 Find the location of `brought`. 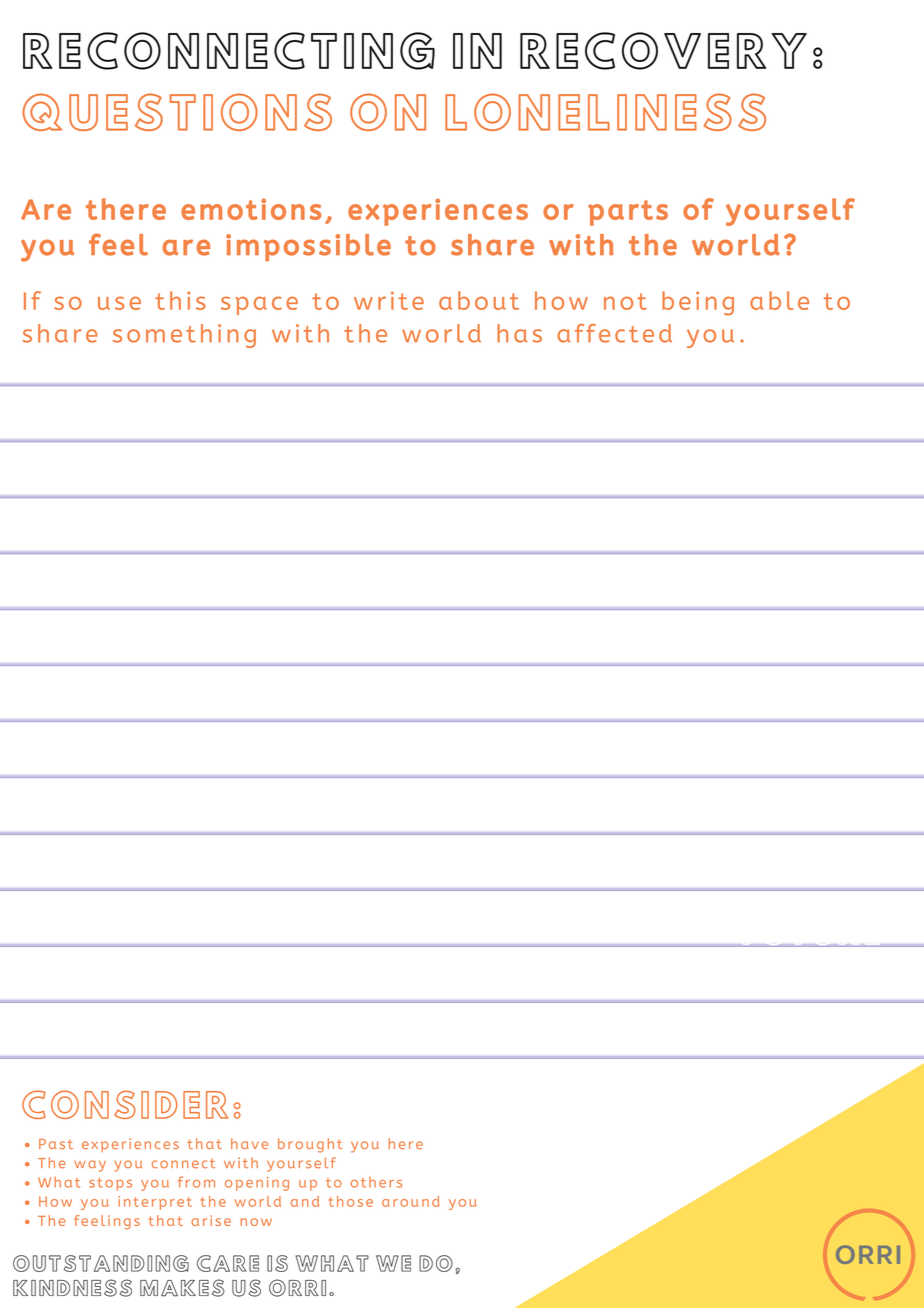

brought is located at coordinates (310, 1145).
